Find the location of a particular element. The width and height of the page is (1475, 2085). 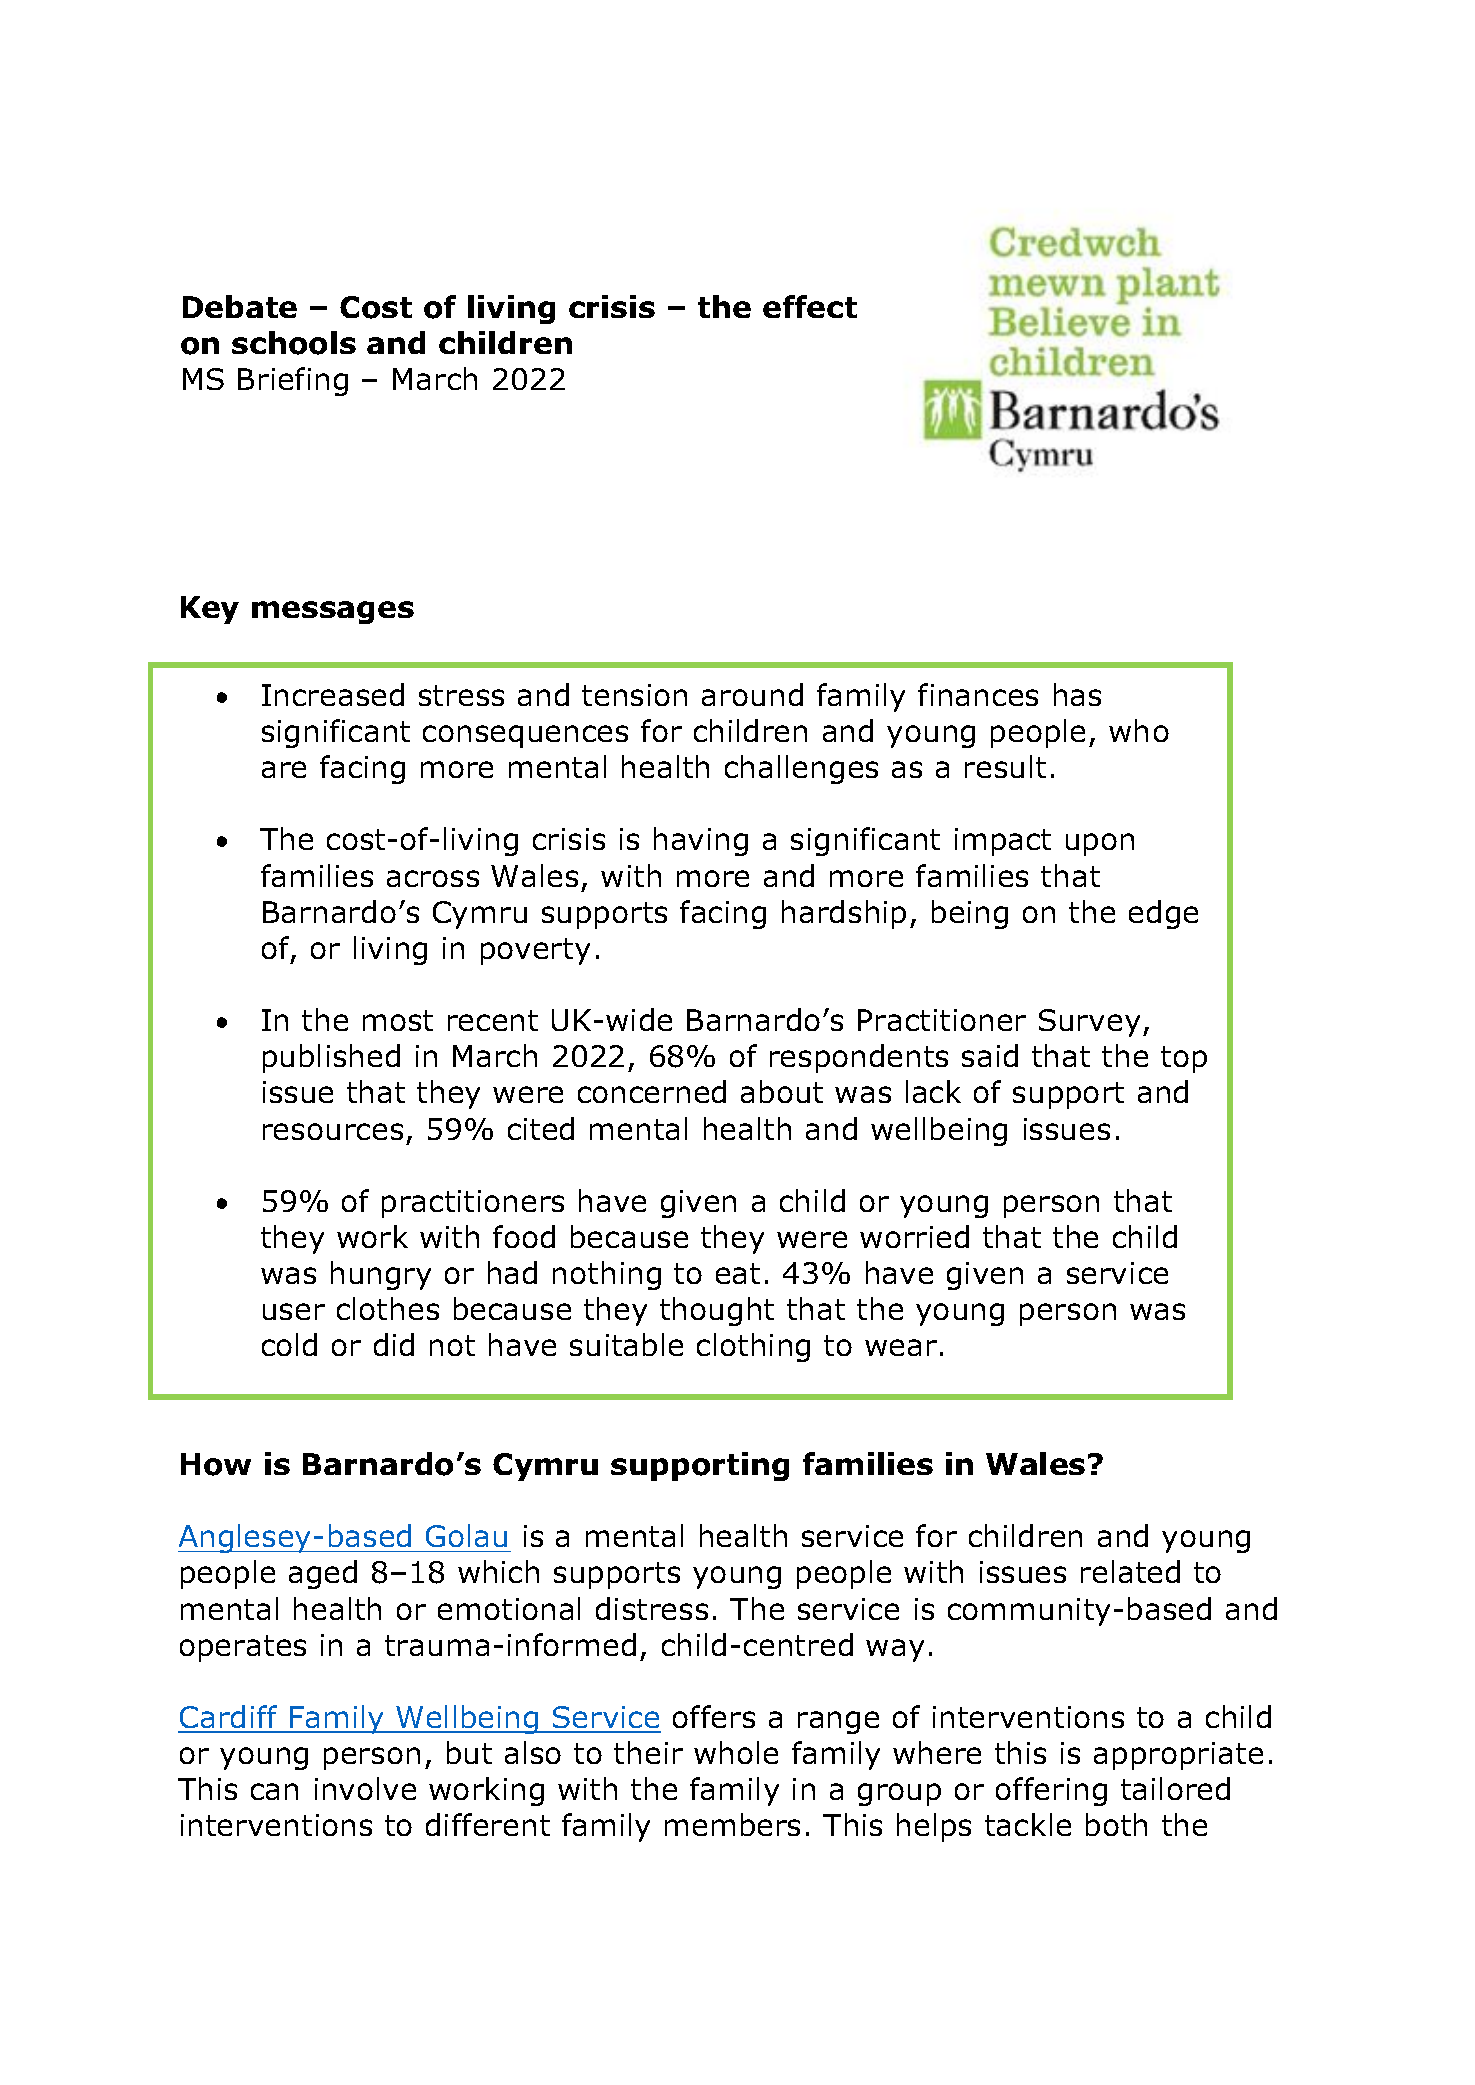

has is located at coordinates (1077, 694).
